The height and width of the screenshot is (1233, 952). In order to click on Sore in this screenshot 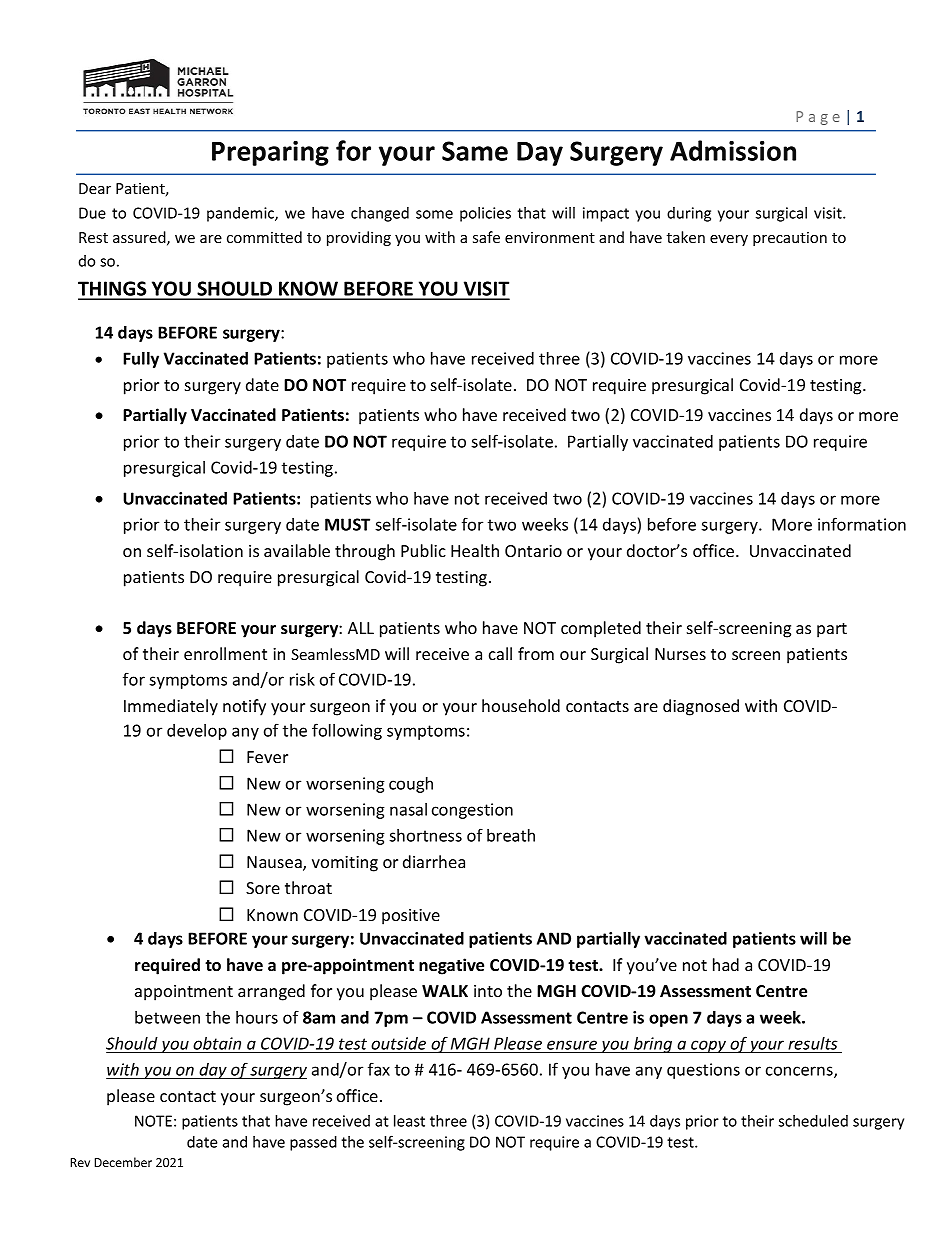, I will do `click(263, 888)`.
